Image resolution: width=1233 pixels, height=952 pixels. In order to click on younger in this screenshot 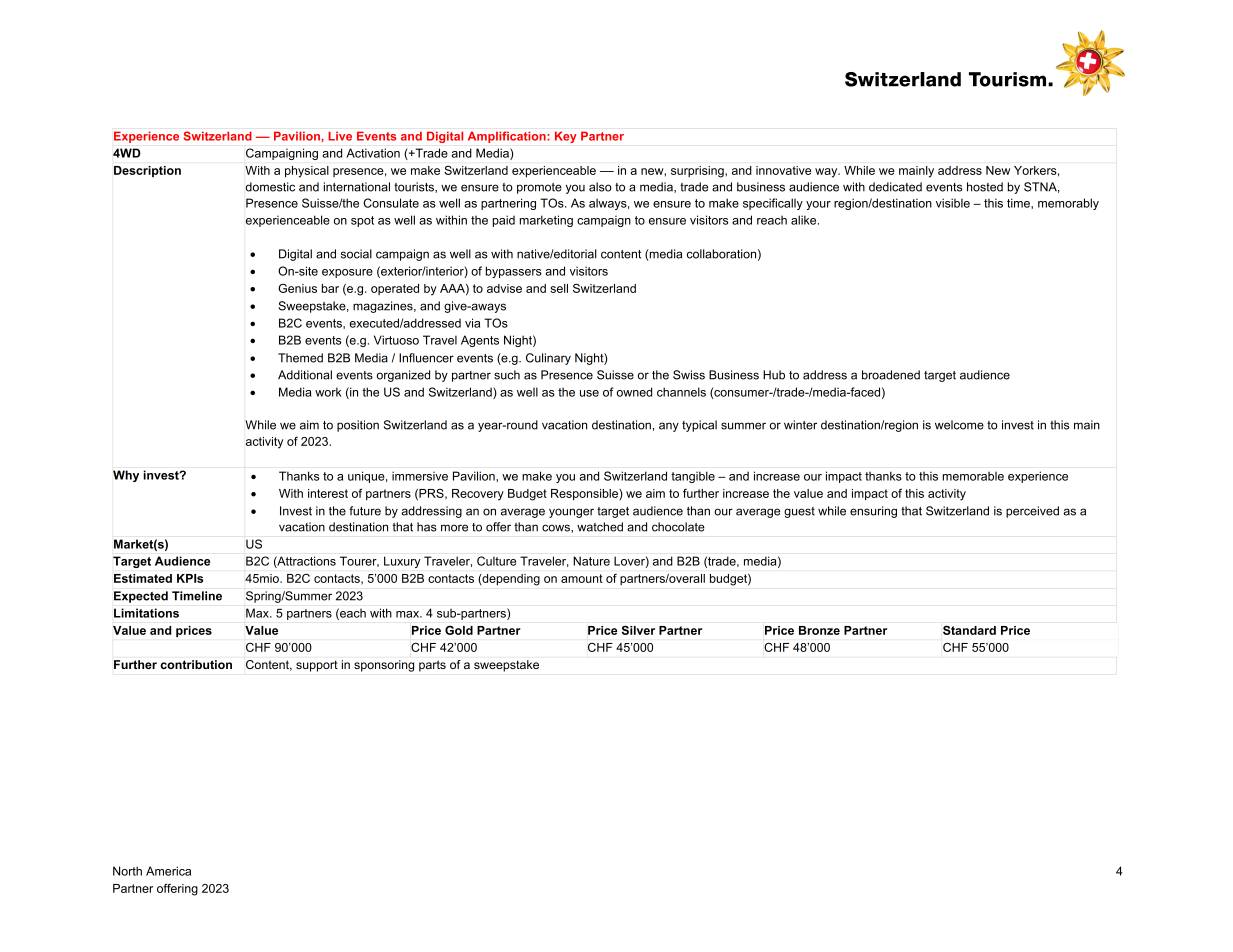, I will do `click(571, 513)`.
